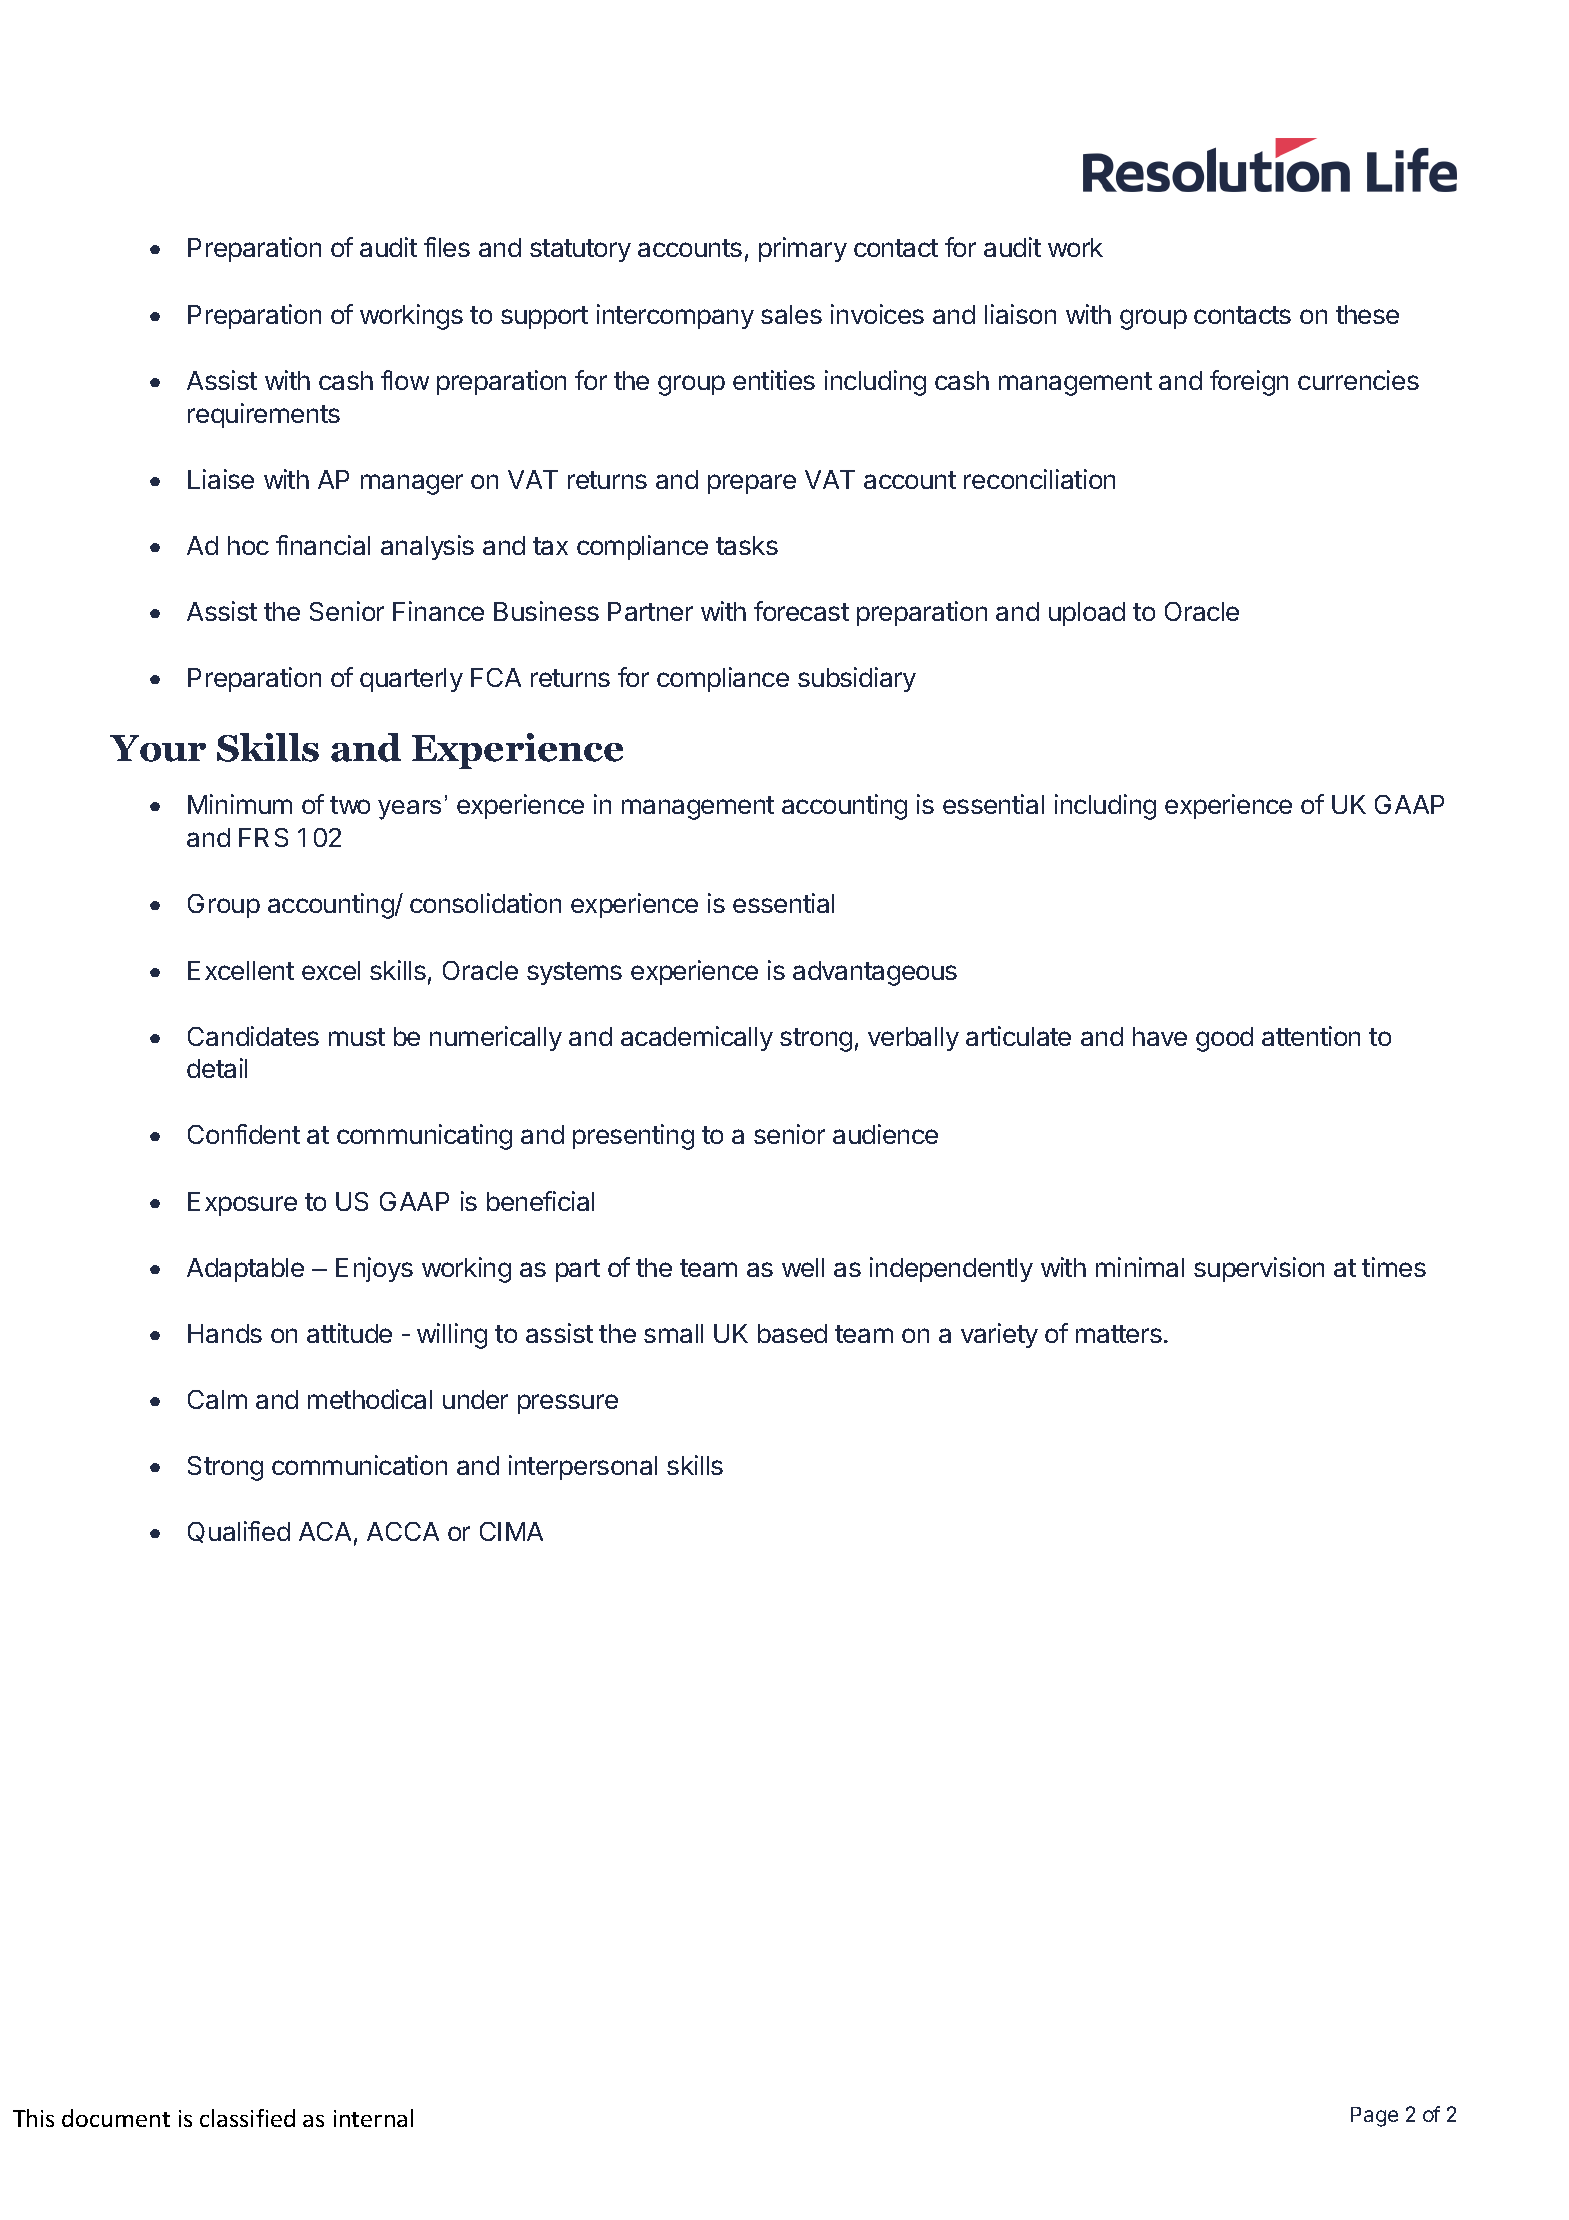 This image has width=1569, height=2220. Describe the element at coordinates (1249, 383) in the image. I see `foreign` at that location.
